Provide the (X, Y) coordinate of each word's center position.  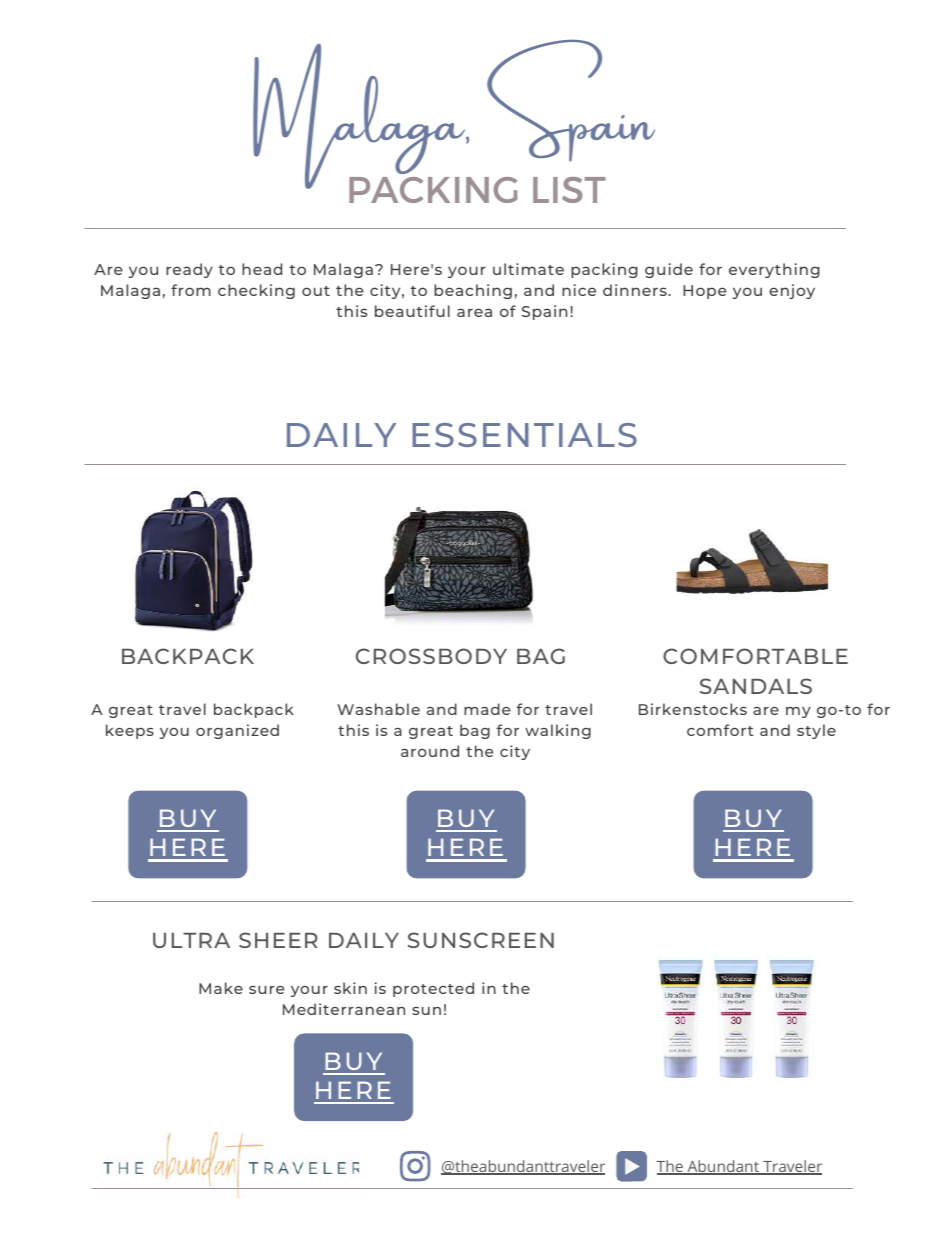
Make (221, 988)
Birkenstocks (693, 709)
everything (774, 270)
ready (189, 270)
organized (237, 731)
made (487, 709)
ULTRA (191, 940)
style (816, 731)
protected (433, 989)
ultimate (528, 269)
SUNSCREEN (481, 940)
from (191, 290)
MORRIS (740, 1188)
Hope (705, 292)
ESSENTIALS (524, 435)
